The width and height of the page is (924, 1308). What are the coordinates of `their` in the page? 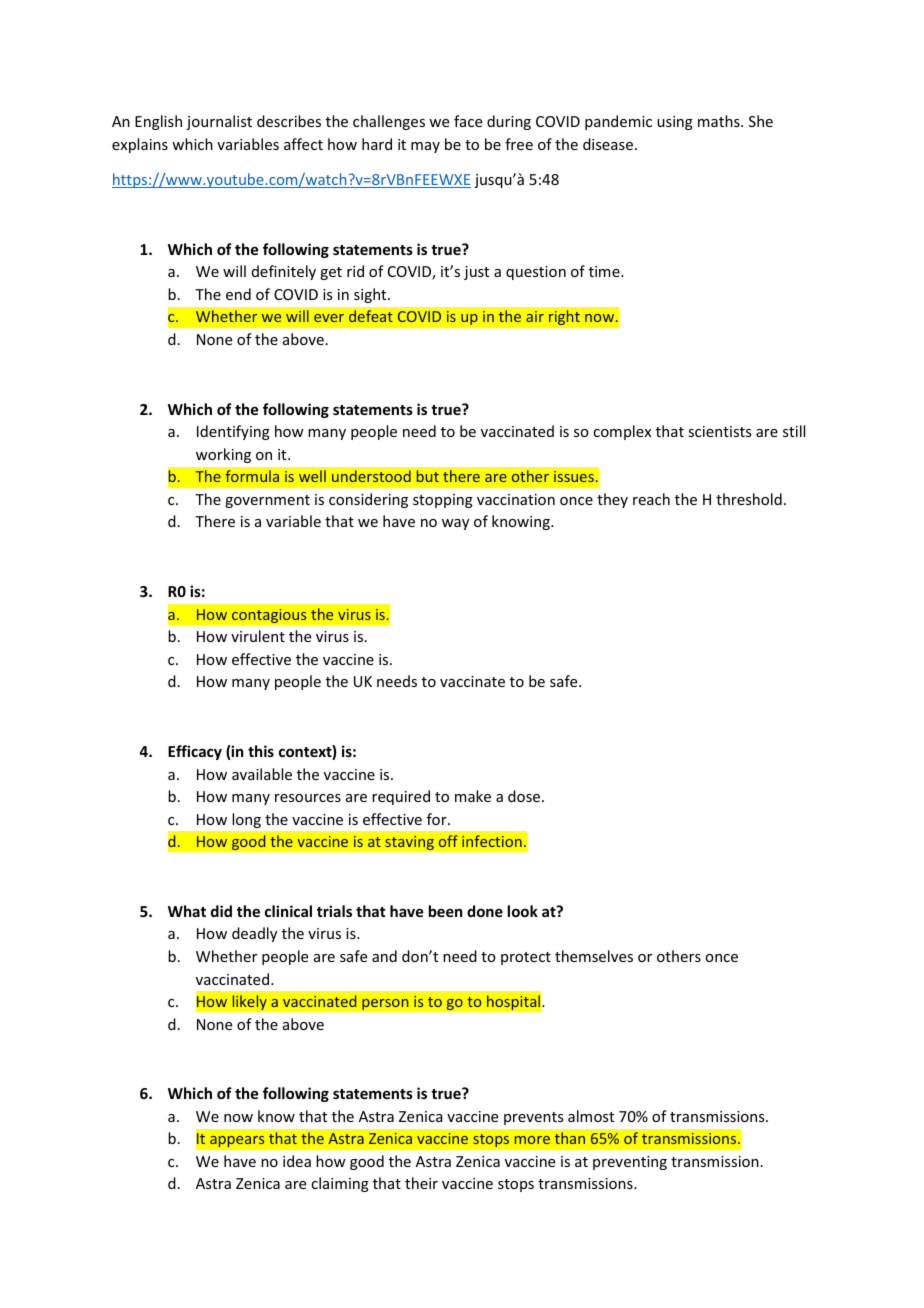 It's located at (421, 1183).
